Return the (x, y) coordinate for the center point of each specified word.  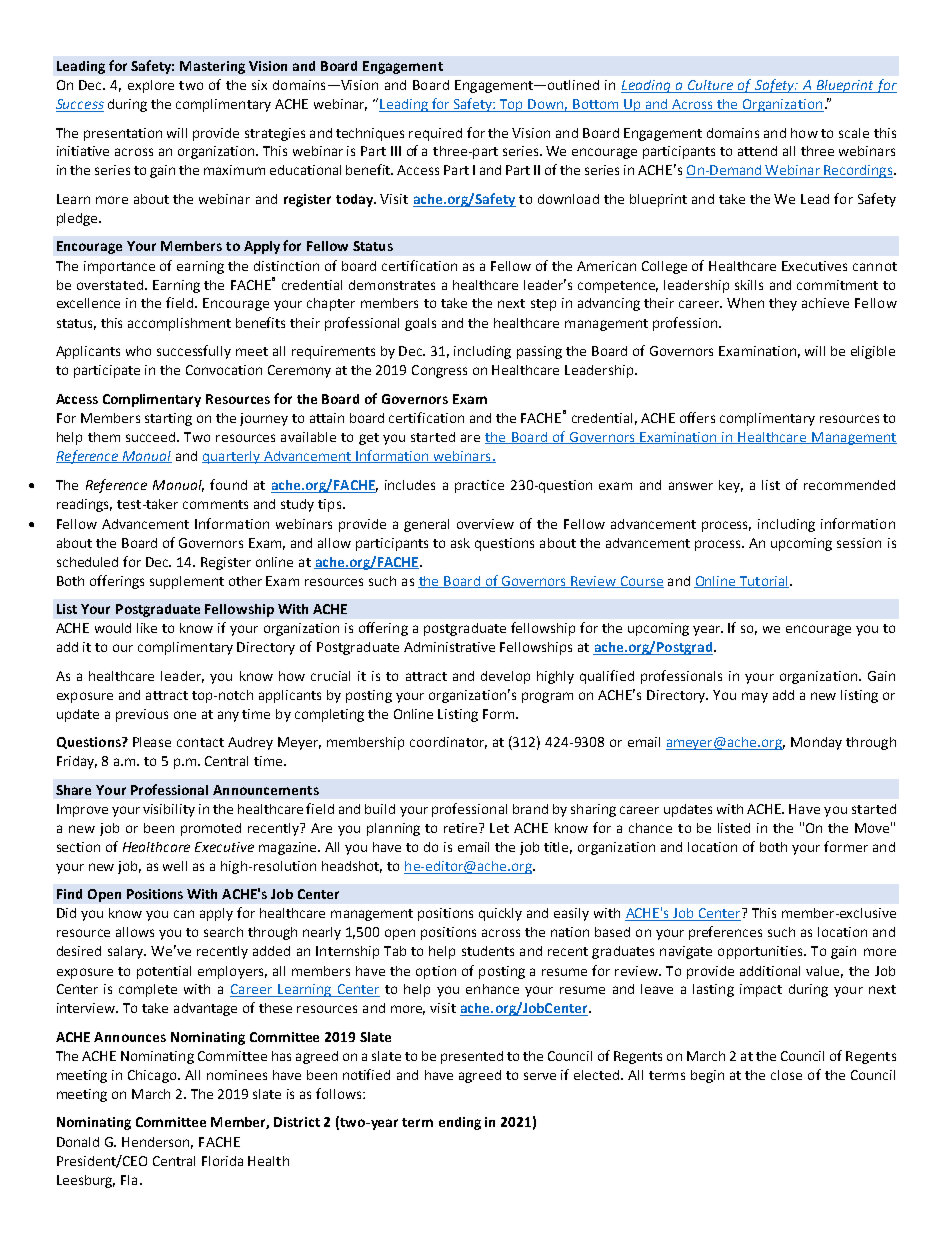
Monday (816, 743)
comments (215, 504)
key (731, 486)
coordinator (448, 743)
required (435, 134)
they (783, 304)
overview (485, 524)
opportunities (761, 952)
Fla (129, 1180)
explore (151, 86)
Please (152, 742)
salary (127, 952)
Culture (710, 85)
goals (420, 324)
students (488, 951)
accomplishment (179, 324)
